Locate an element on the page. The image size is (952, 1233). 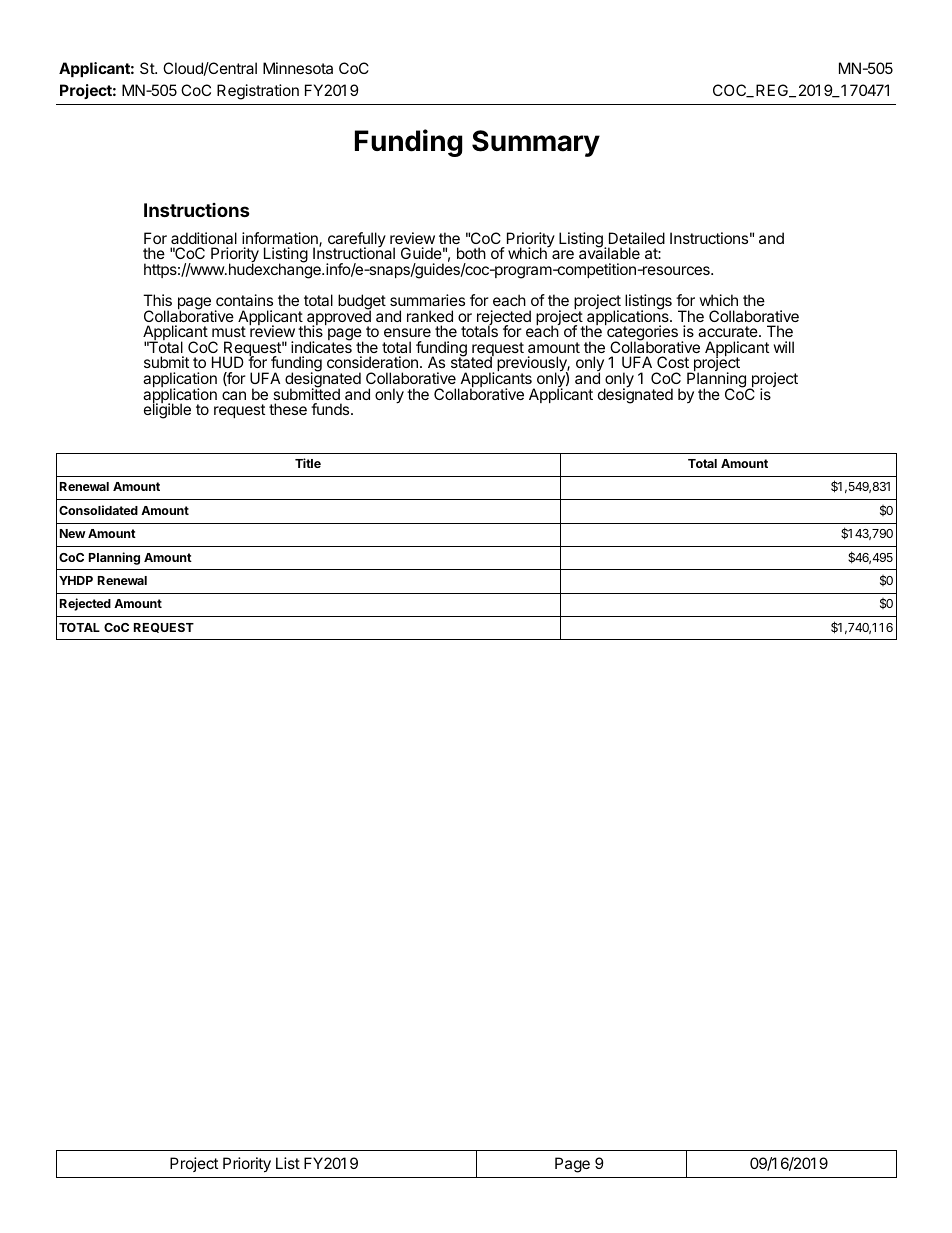
eligible is located at coordinates (167, 410).
